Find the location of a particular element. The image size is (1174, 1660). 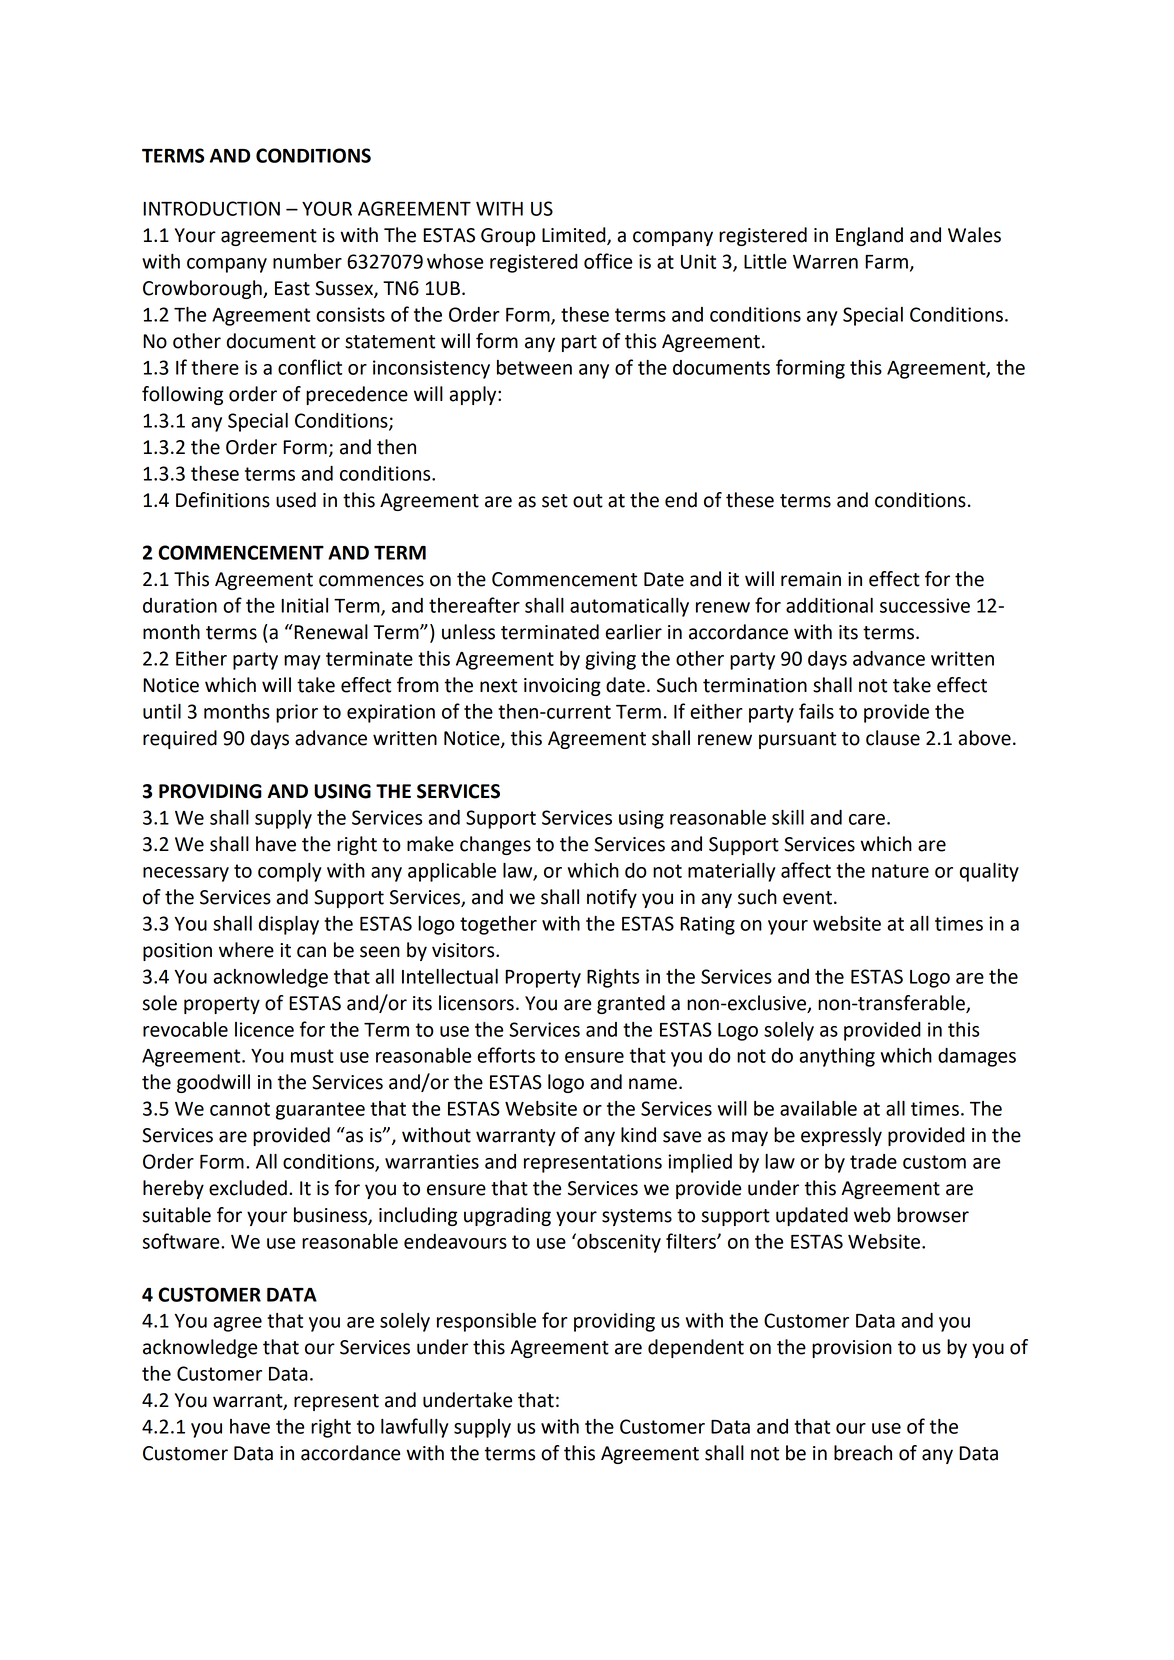

number is located at coordinates (307, 261).
